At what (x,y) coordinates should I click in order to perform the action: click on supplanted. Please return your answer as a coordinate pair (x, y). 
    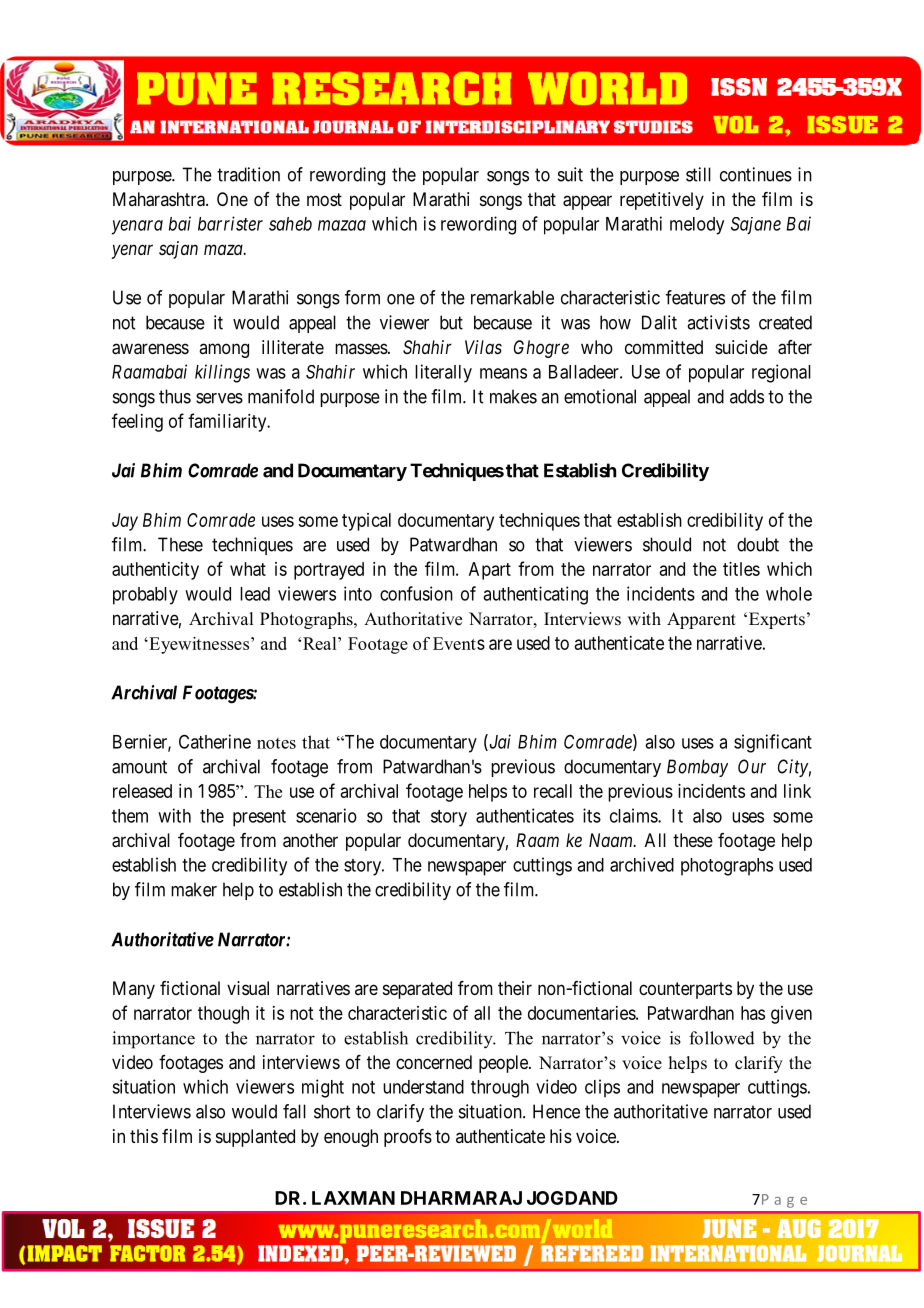
    Looking at the image, I should click on (255, 1138).
